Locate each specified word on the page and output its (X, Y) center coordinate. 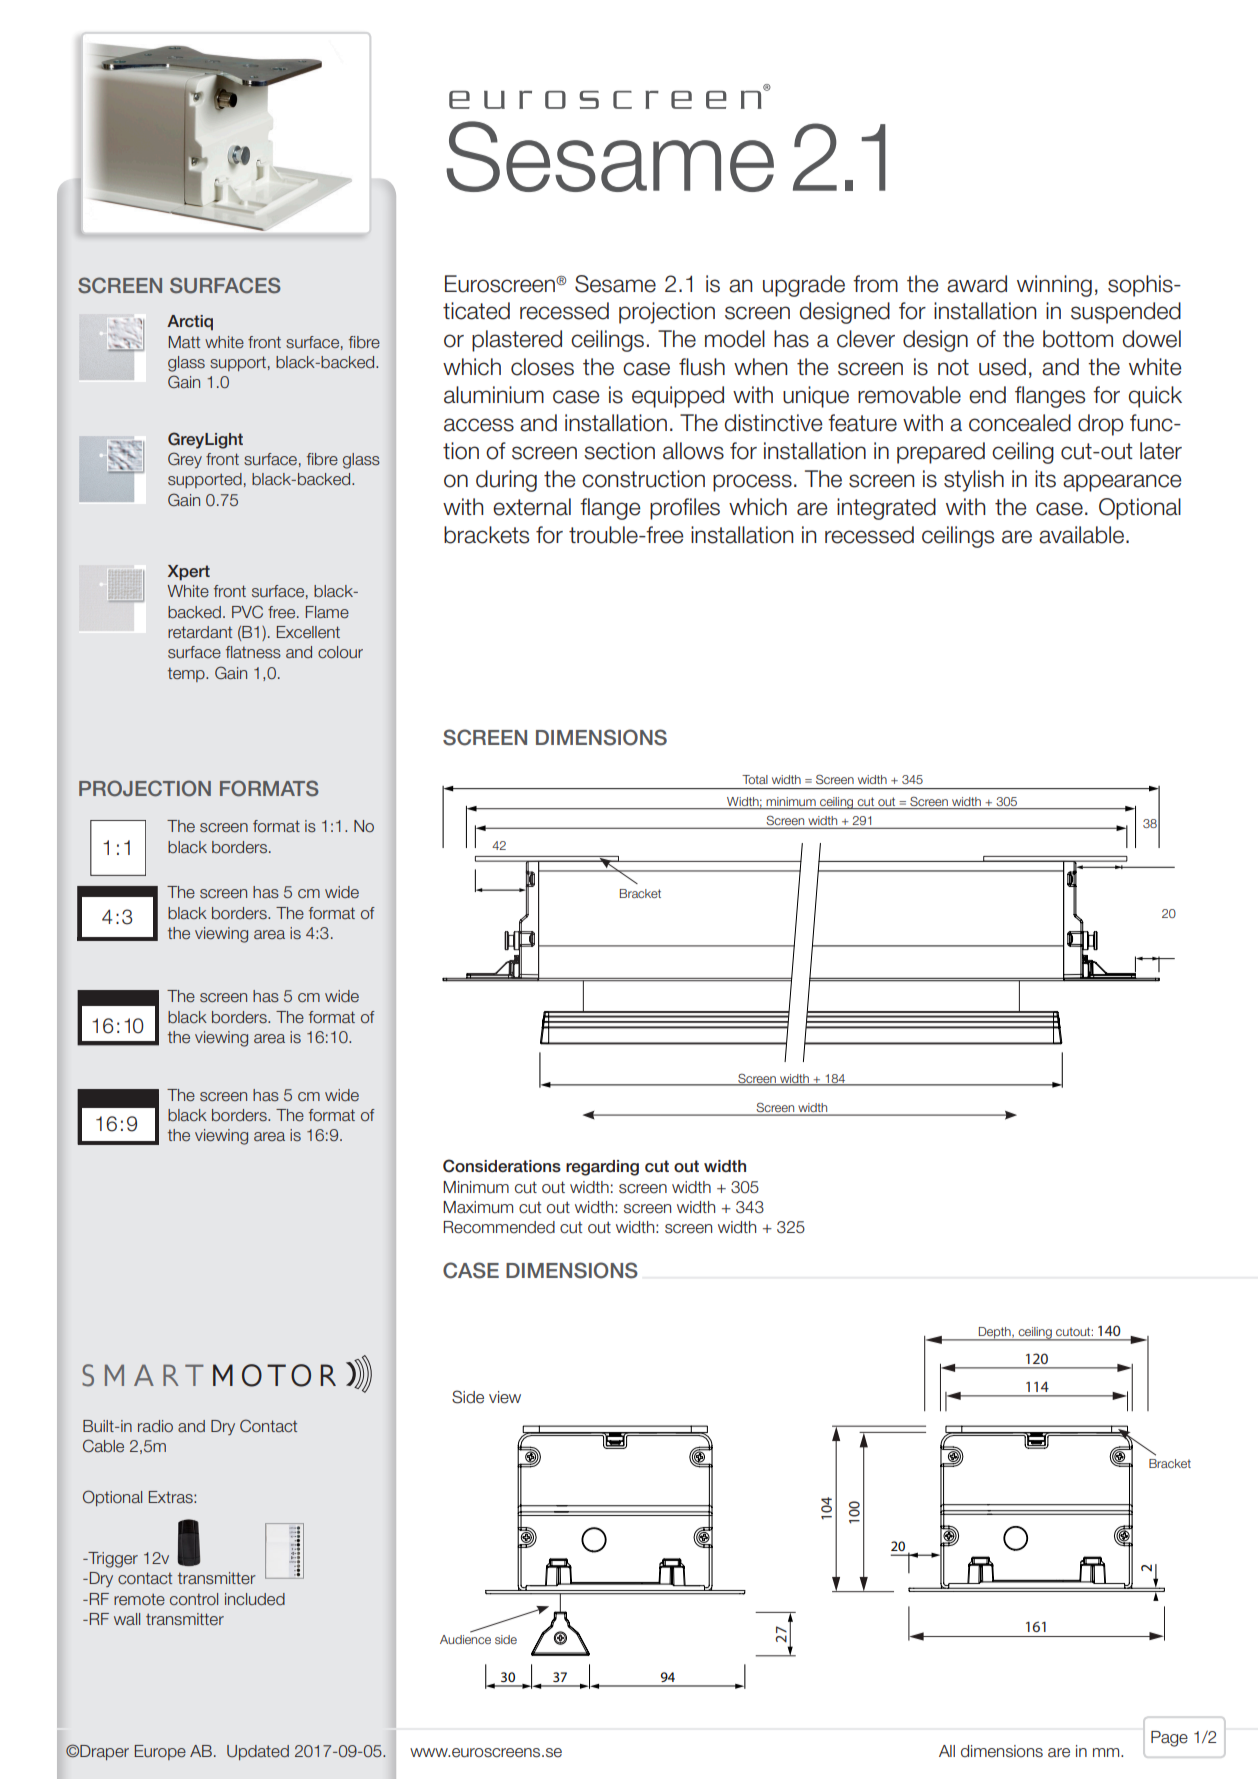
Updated (258, 1752)
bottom (1078, 339)
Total (755, 779)
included (255, 1599)
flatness (253, 652)
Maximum (478, 1207)
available (1081, 535)
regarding (602, 1168)
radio (155, 1426)
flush (702, 367)
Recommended (499, 1227)
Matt (184, 342)
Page (1169, 1739)
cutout (1074, 1332)
